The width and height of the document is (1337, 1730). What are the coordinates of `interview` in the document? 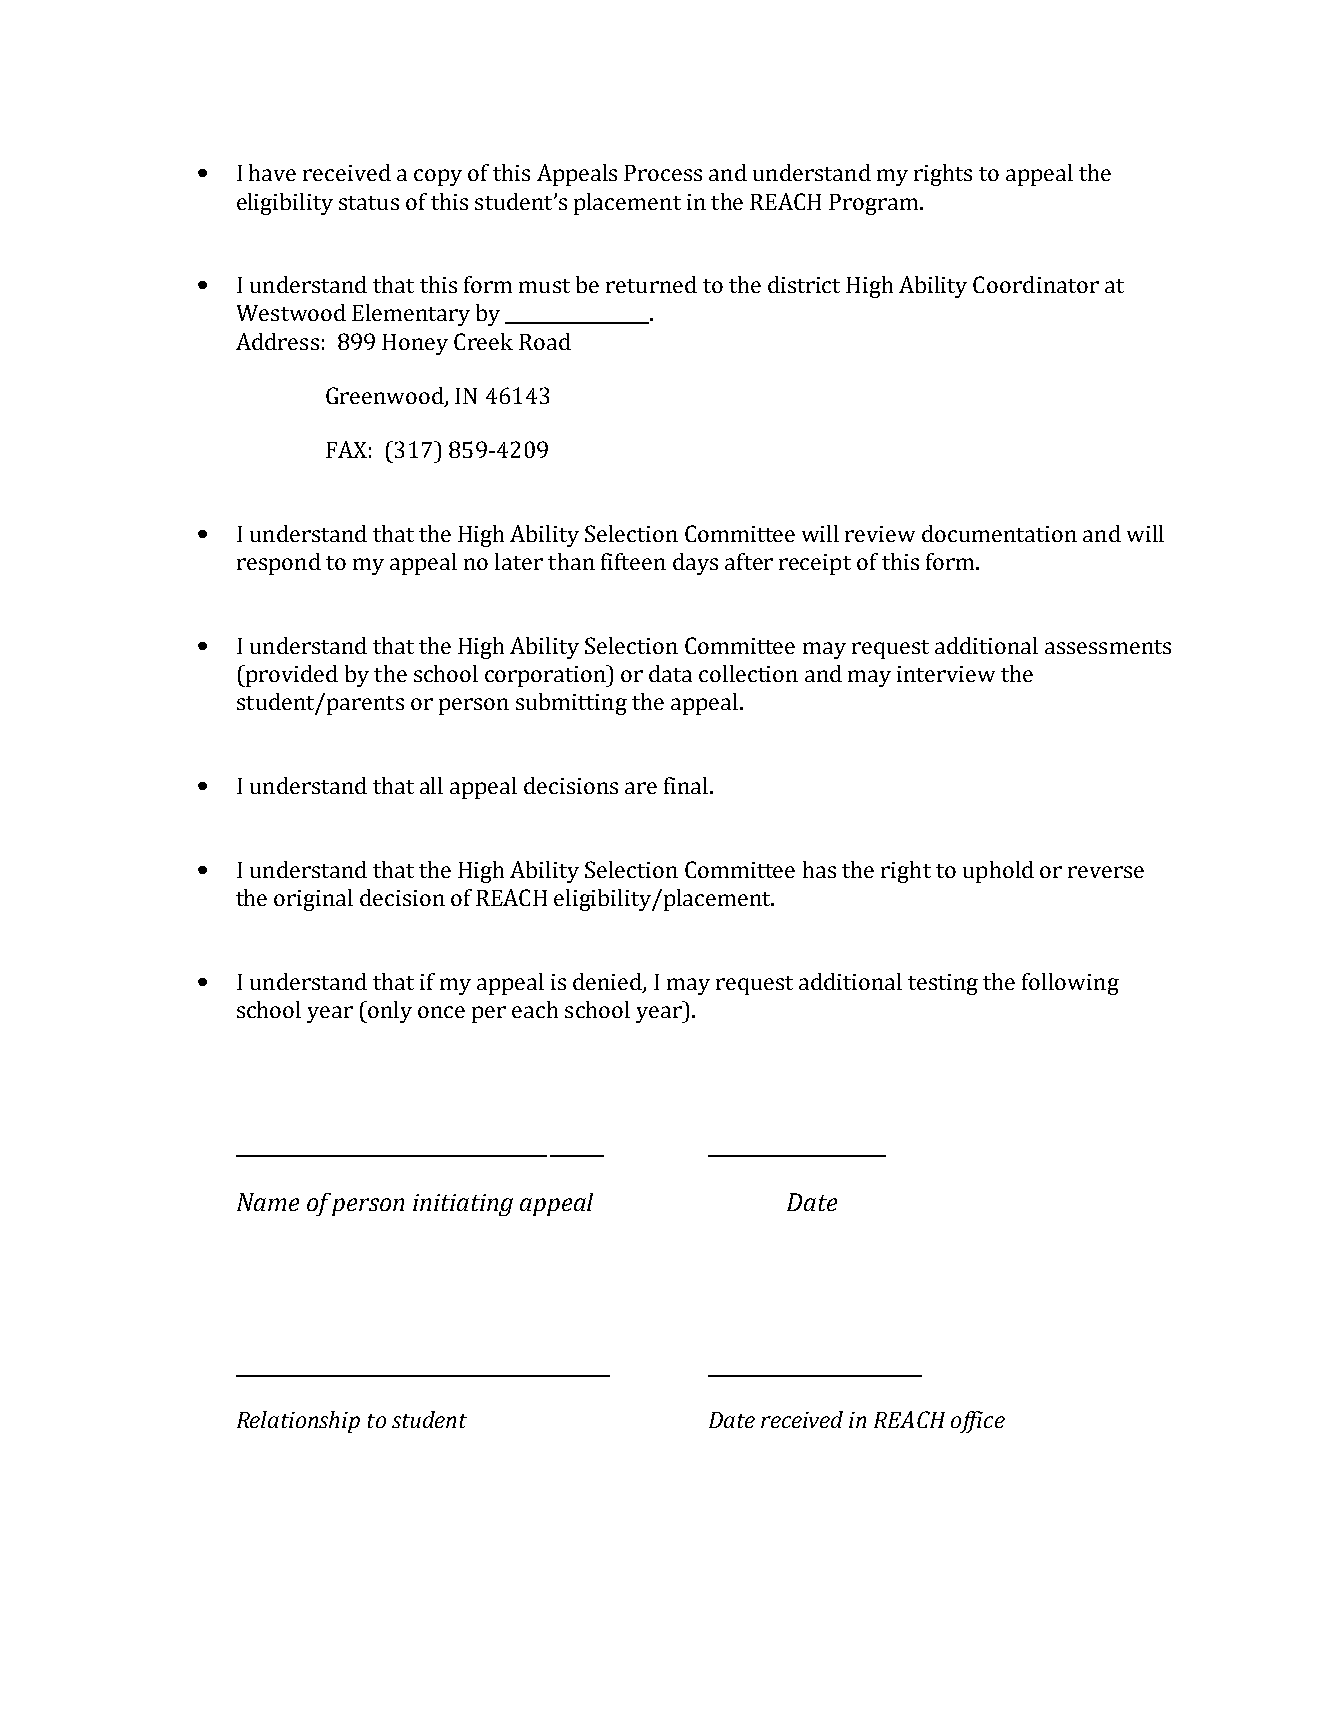 It's located at (946, 674).
